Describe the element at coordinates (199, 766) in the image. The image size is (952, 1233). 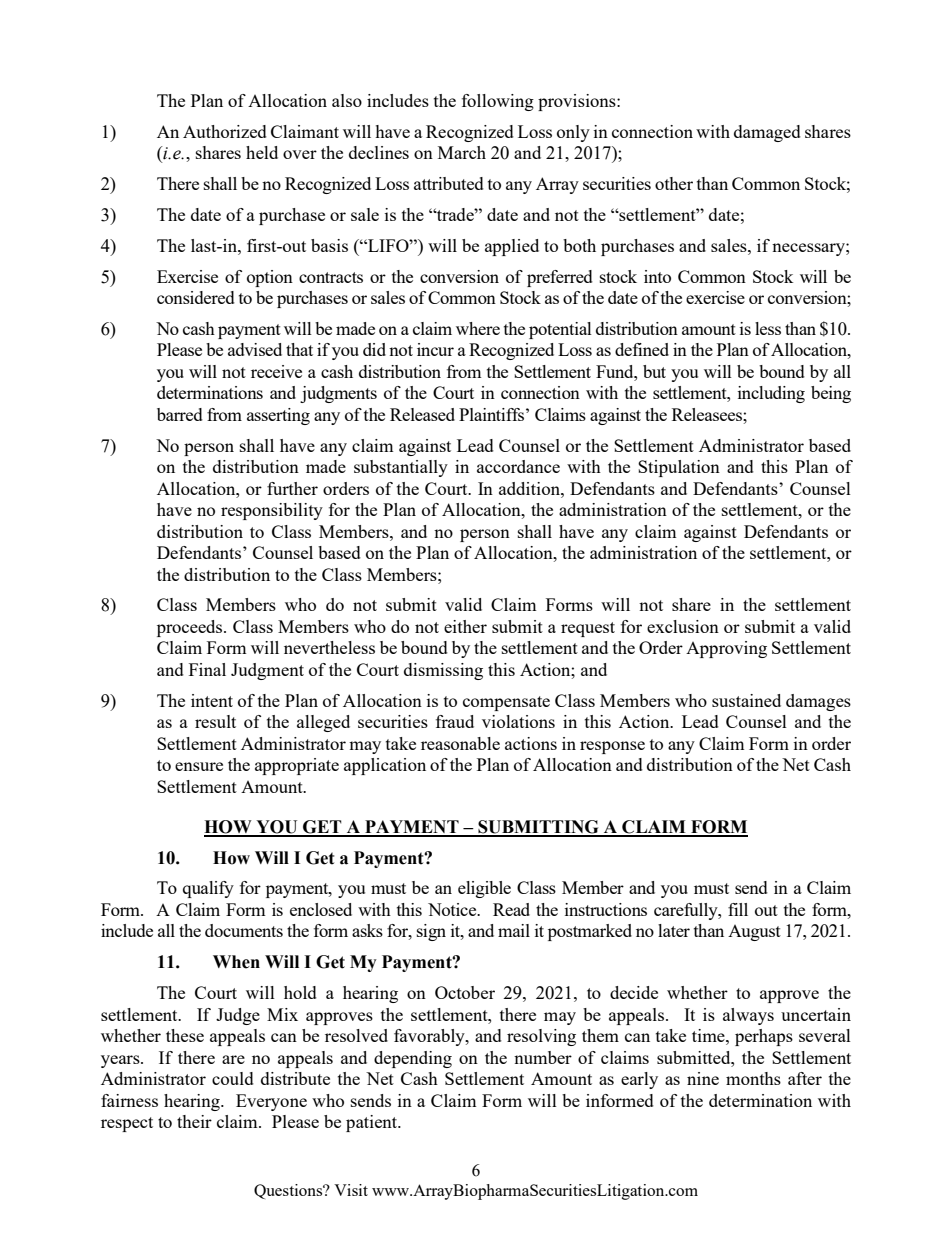
I see `ensure` at that location.
